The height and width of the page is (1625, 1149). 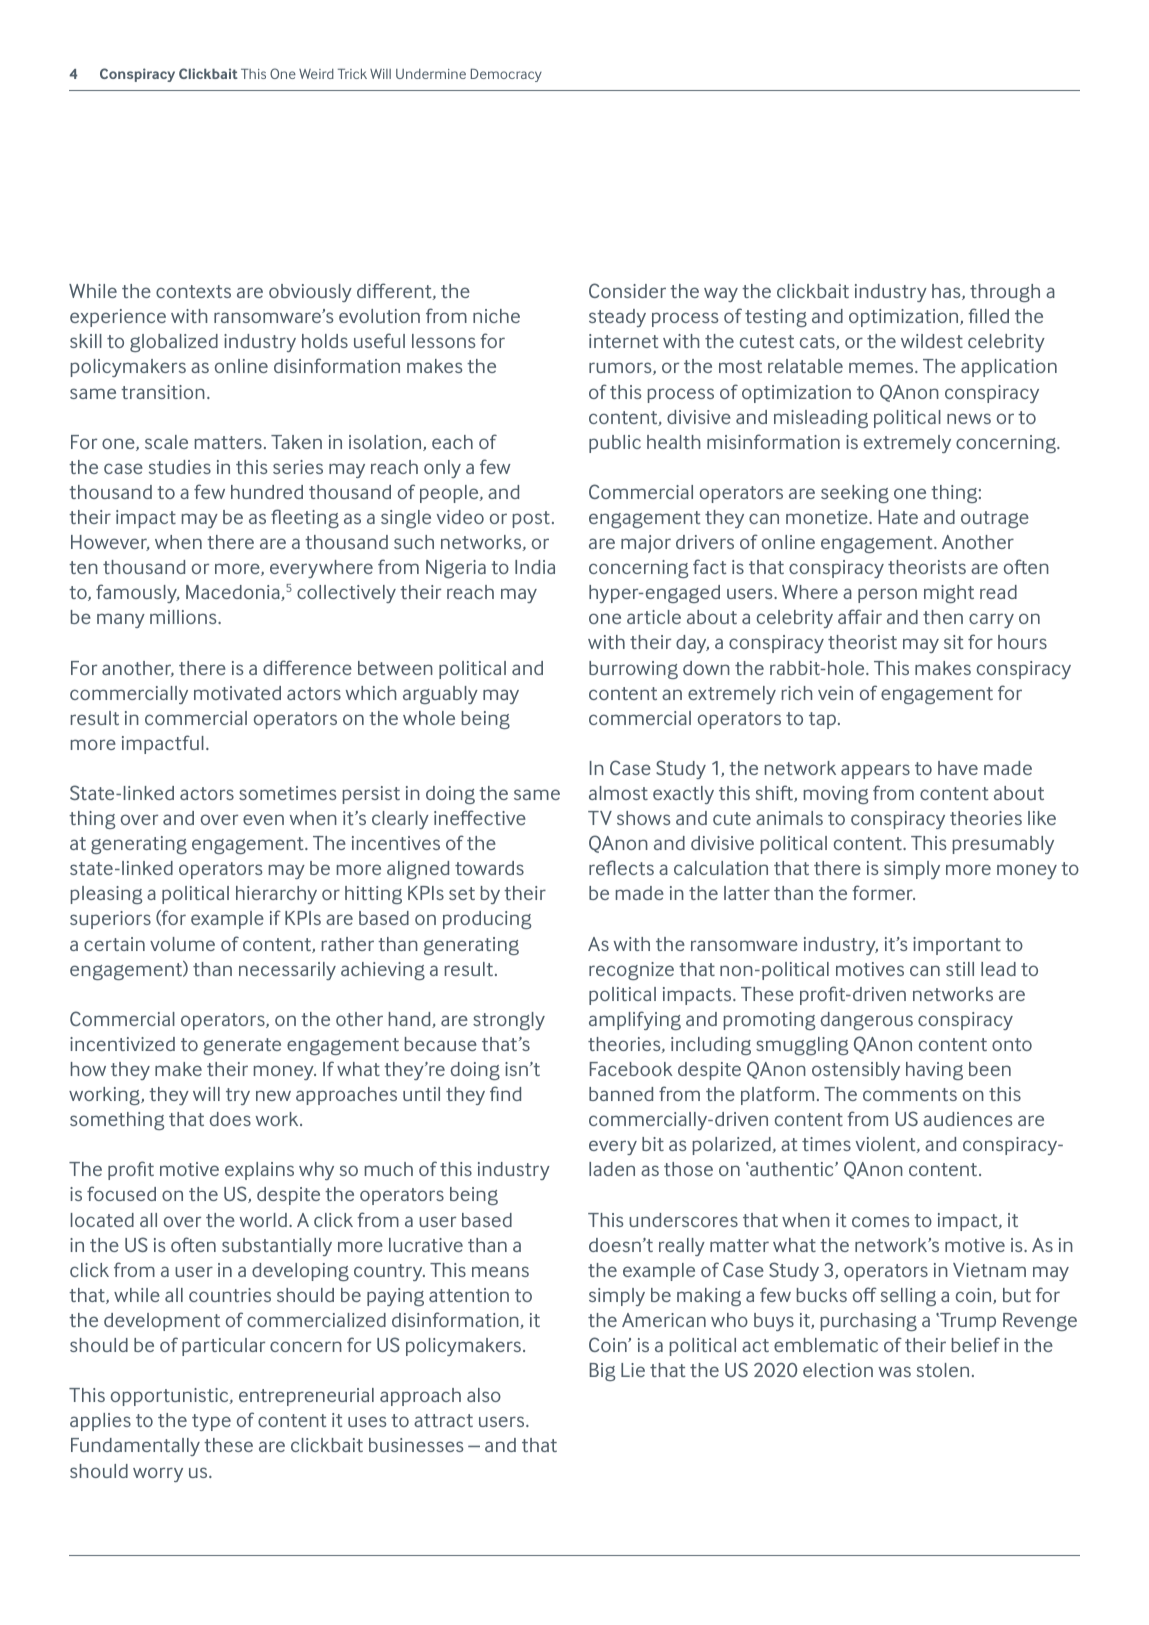 I want to click on Weird, so click(x=316, y=74).
